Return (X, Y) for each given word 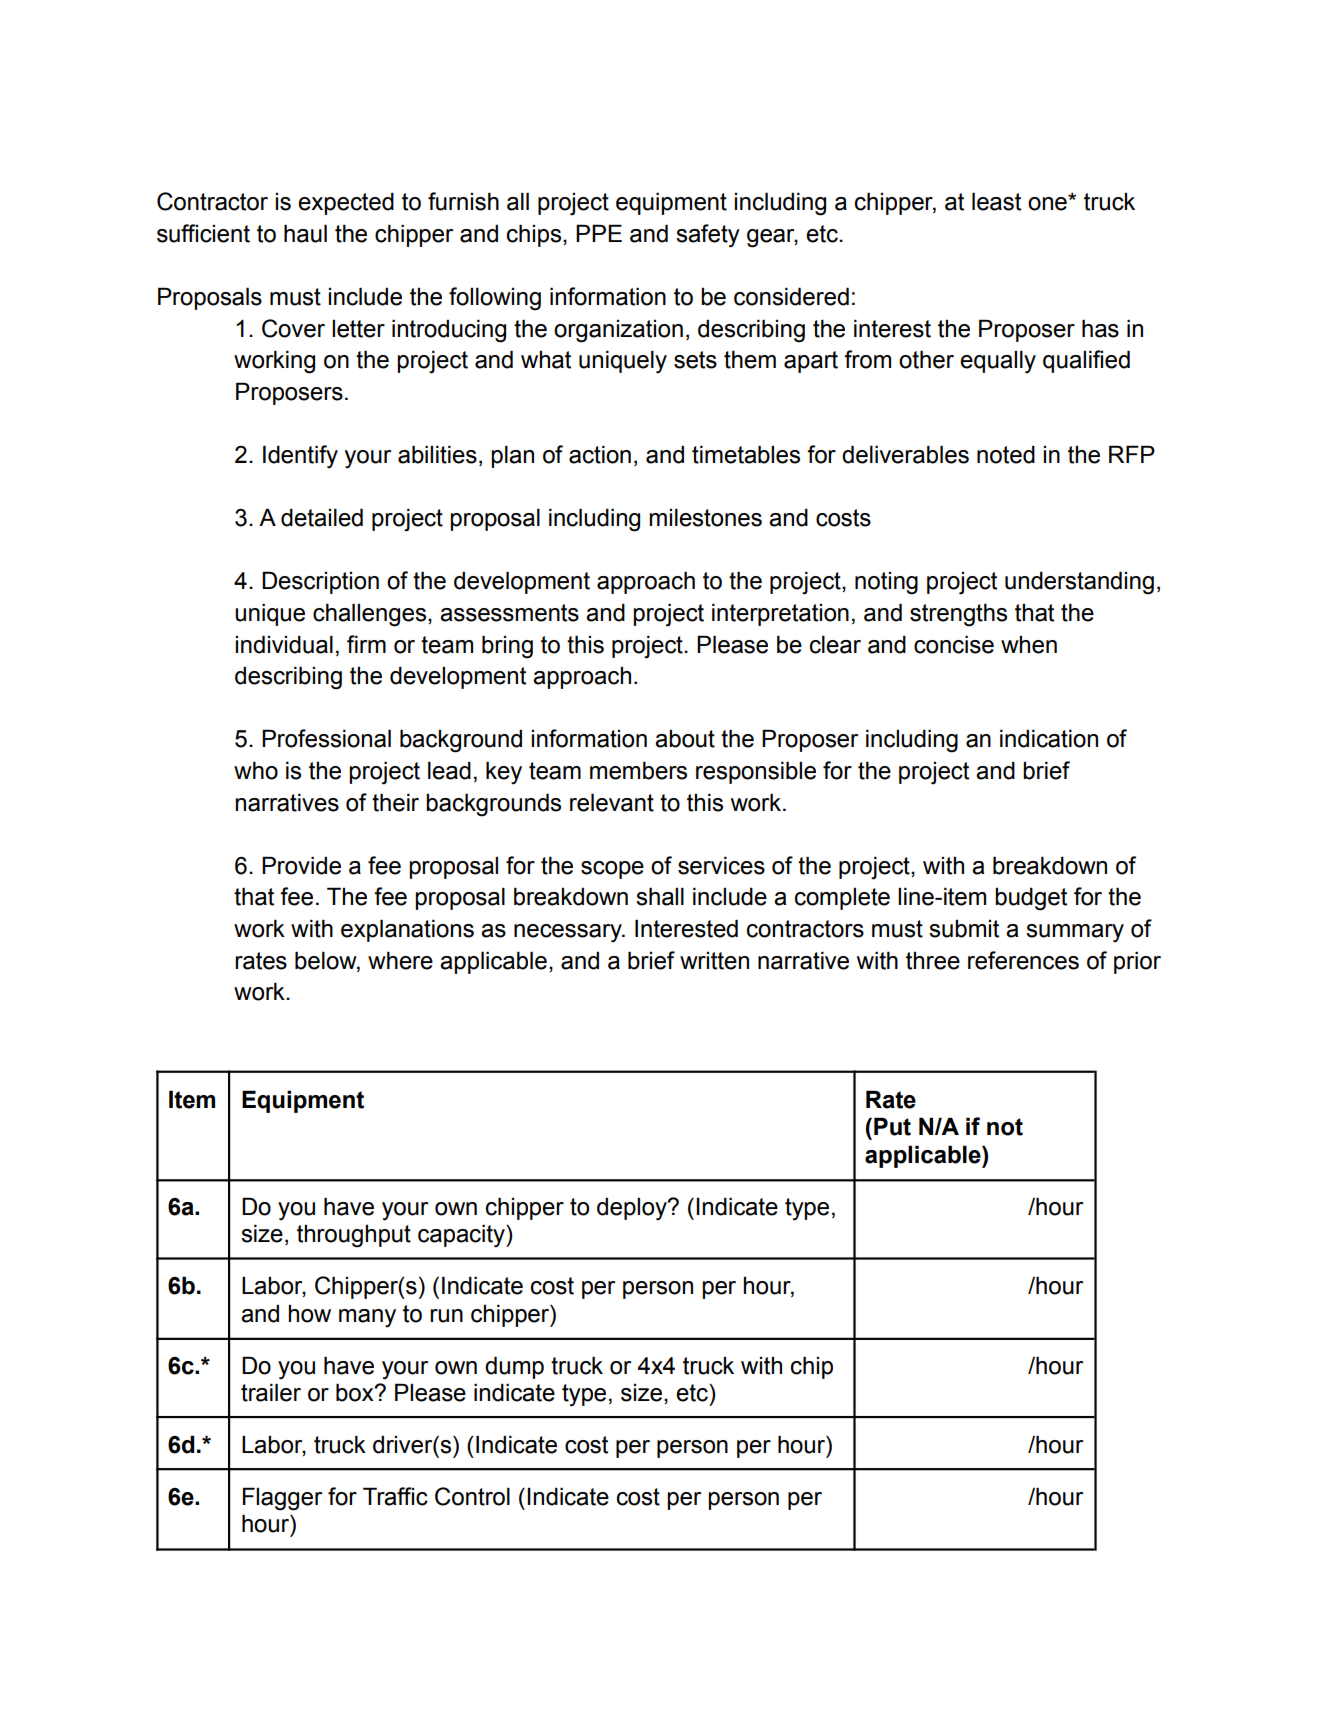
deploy (633, 1209)
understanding (1079, 583)
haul (305, 233)
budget (1031, 899)
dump (514, 1367)
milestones (705, 517)
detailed (322, 517)
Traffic (395, 1496)
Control (472, 1496)
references (1023, 960)
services (721, 865)
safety (708, 236)
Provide (301, 865)
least (996, 201)
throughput (354, 1236)
